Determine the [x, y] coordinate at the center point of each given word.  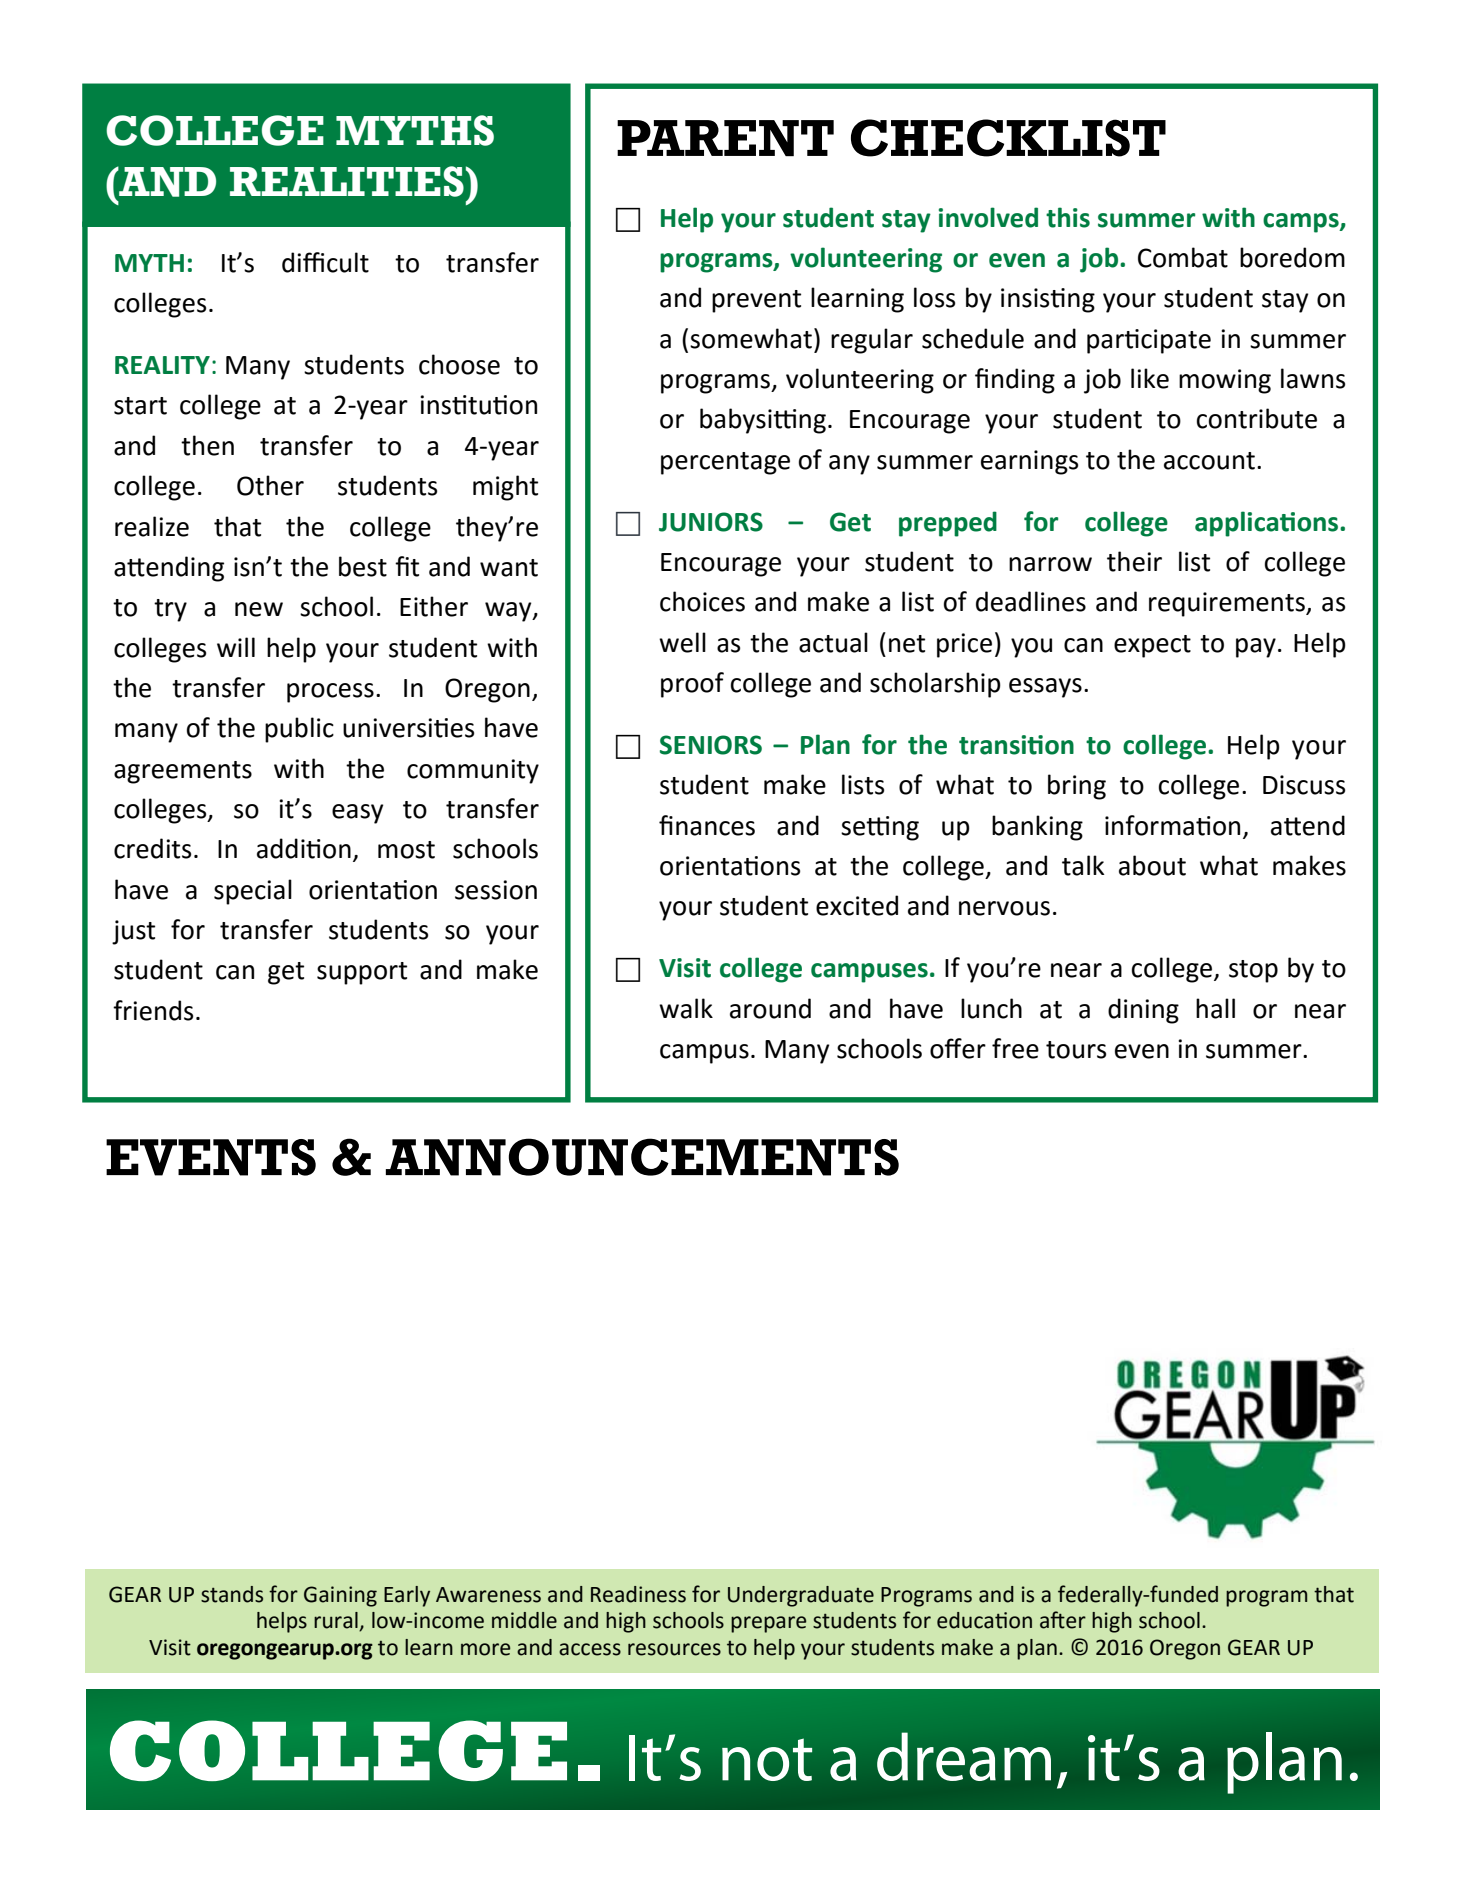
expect [1152, 646]
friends [153, 1010]
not [767, 1759]
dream [964, 1756]
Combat [1183, 257]
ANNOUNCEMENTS [642, 1157]
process [330, 693]
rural [337, 1621]
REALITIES [347, 181]
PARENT [725, 138]
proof [692, 685]
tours [1076, 1050]
